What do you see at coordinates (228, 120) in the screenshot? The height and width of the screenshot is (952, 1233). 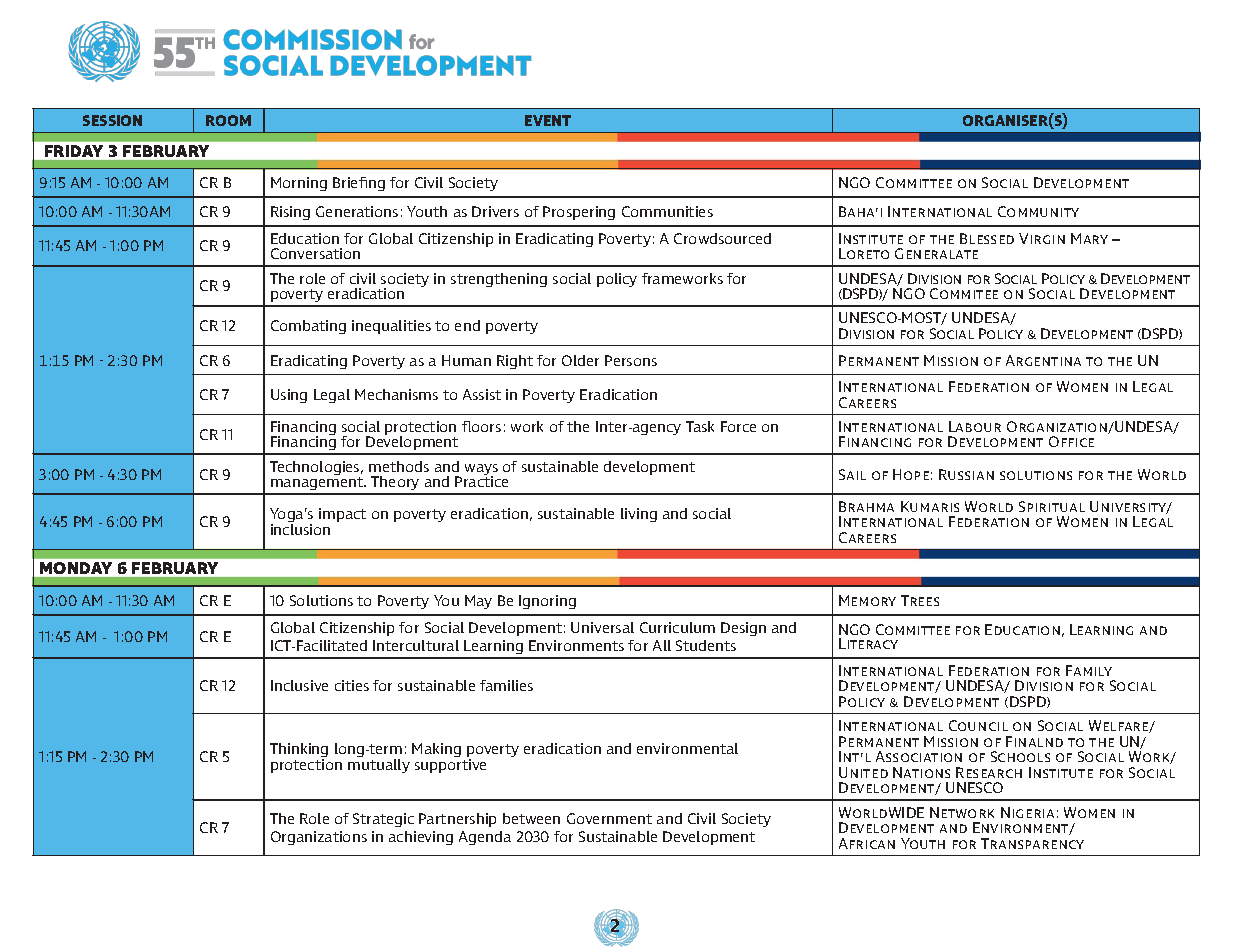 I see `ROOM` at bounding box center [228, 120].
